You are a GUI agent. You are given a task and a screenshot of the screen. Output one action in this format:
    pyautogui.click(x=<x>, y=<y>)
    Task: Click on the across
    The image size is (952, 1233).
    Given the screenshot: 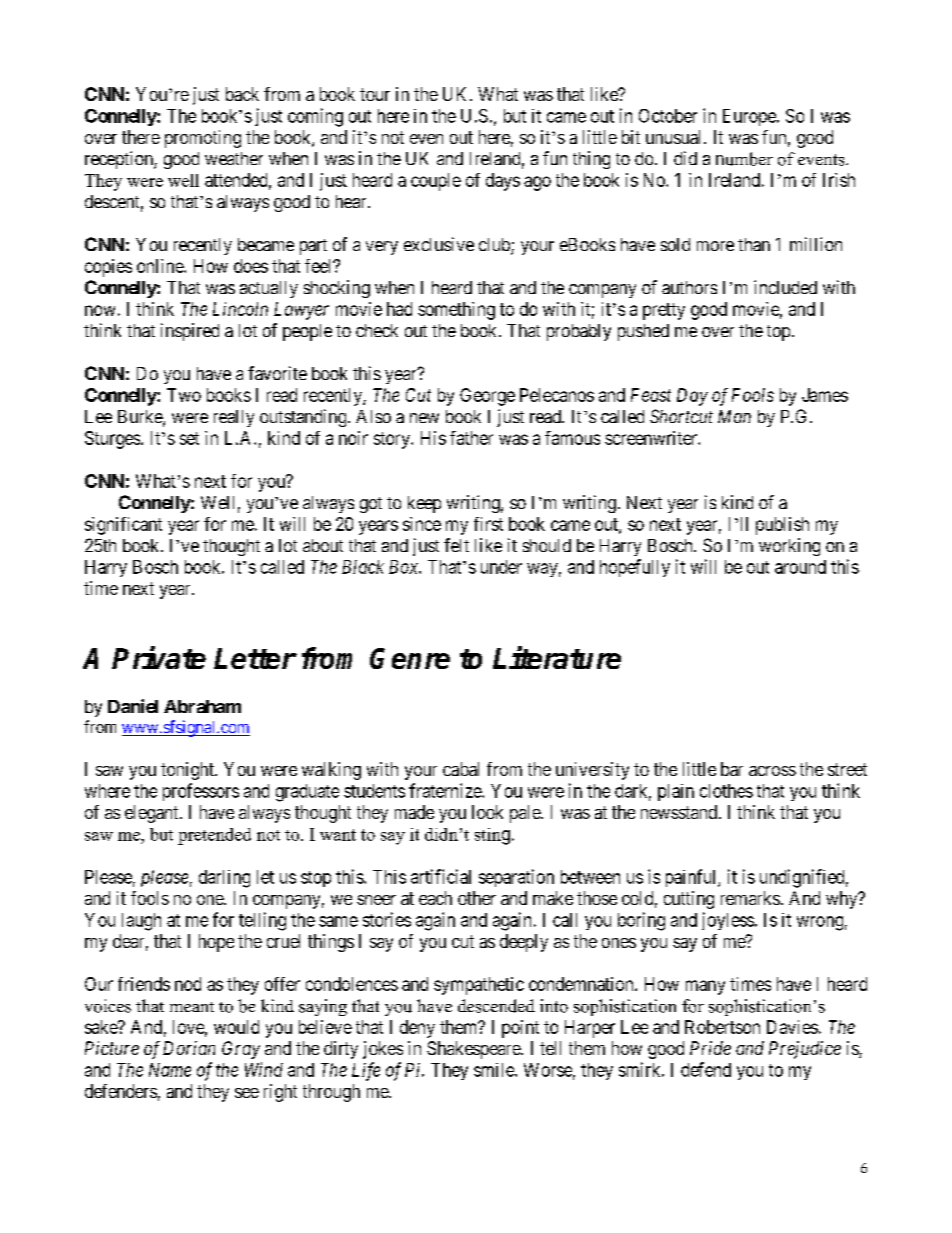 What is the action you would take?
    pyautogui.click(x=772, y=771)
